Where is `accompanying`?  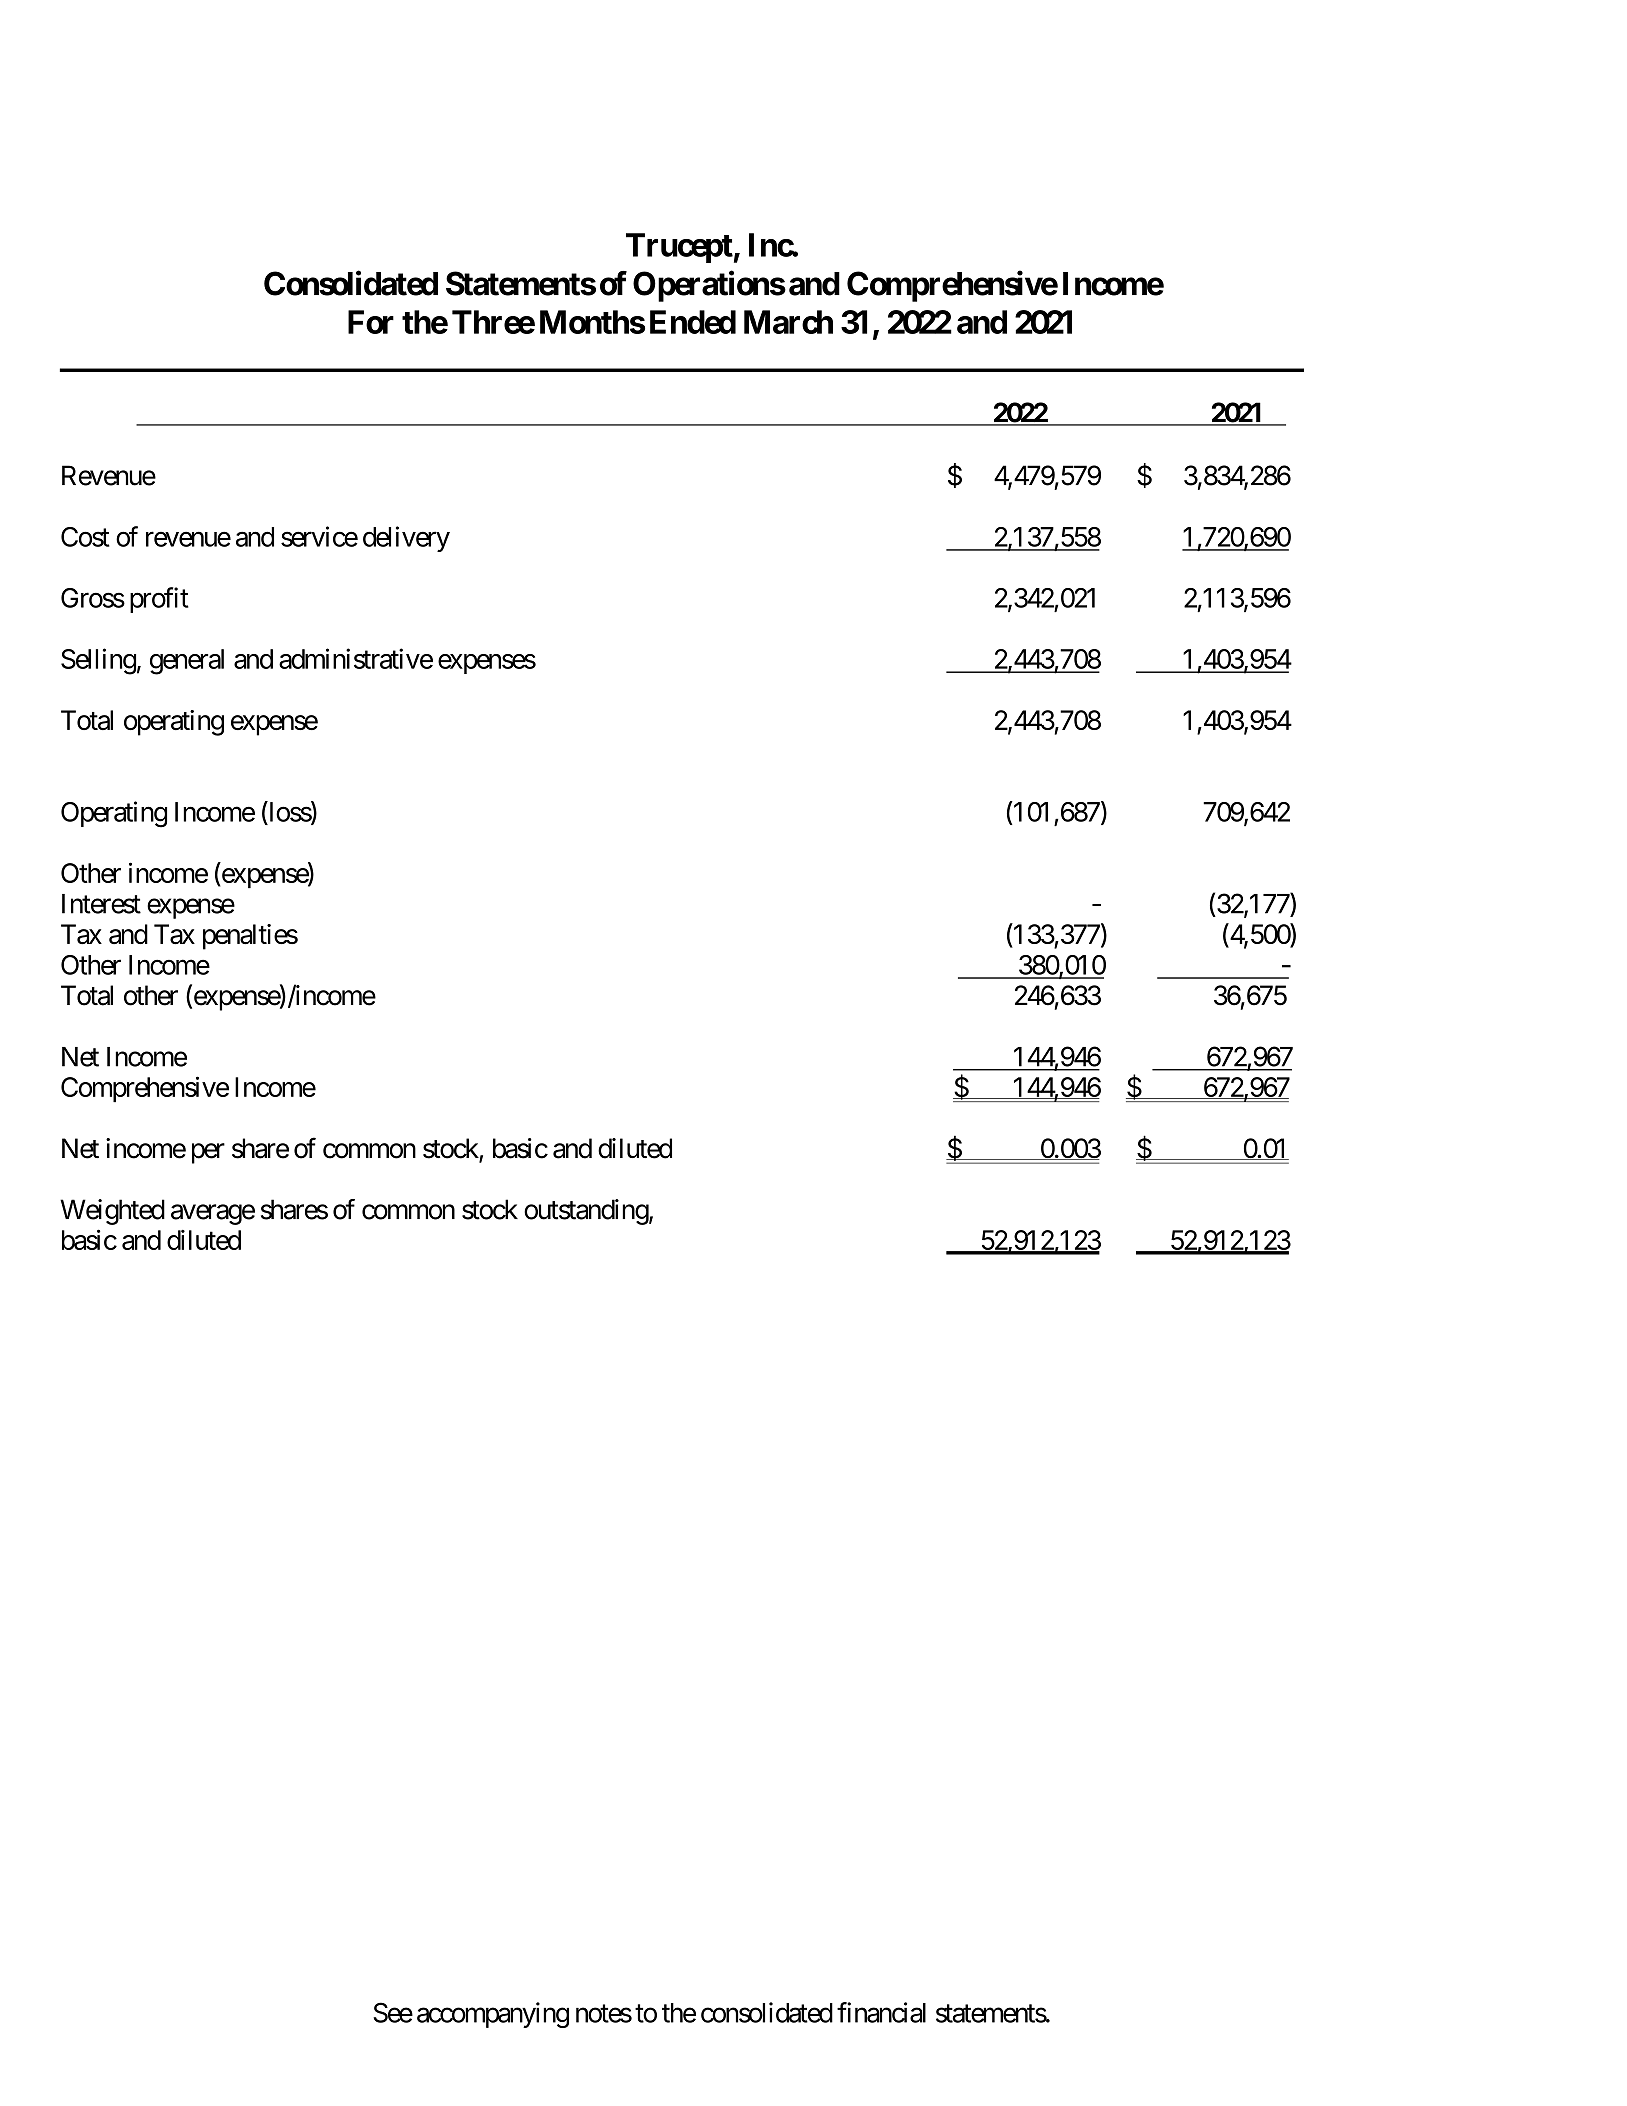 accompanying is located at coordinates (493, 2015).
